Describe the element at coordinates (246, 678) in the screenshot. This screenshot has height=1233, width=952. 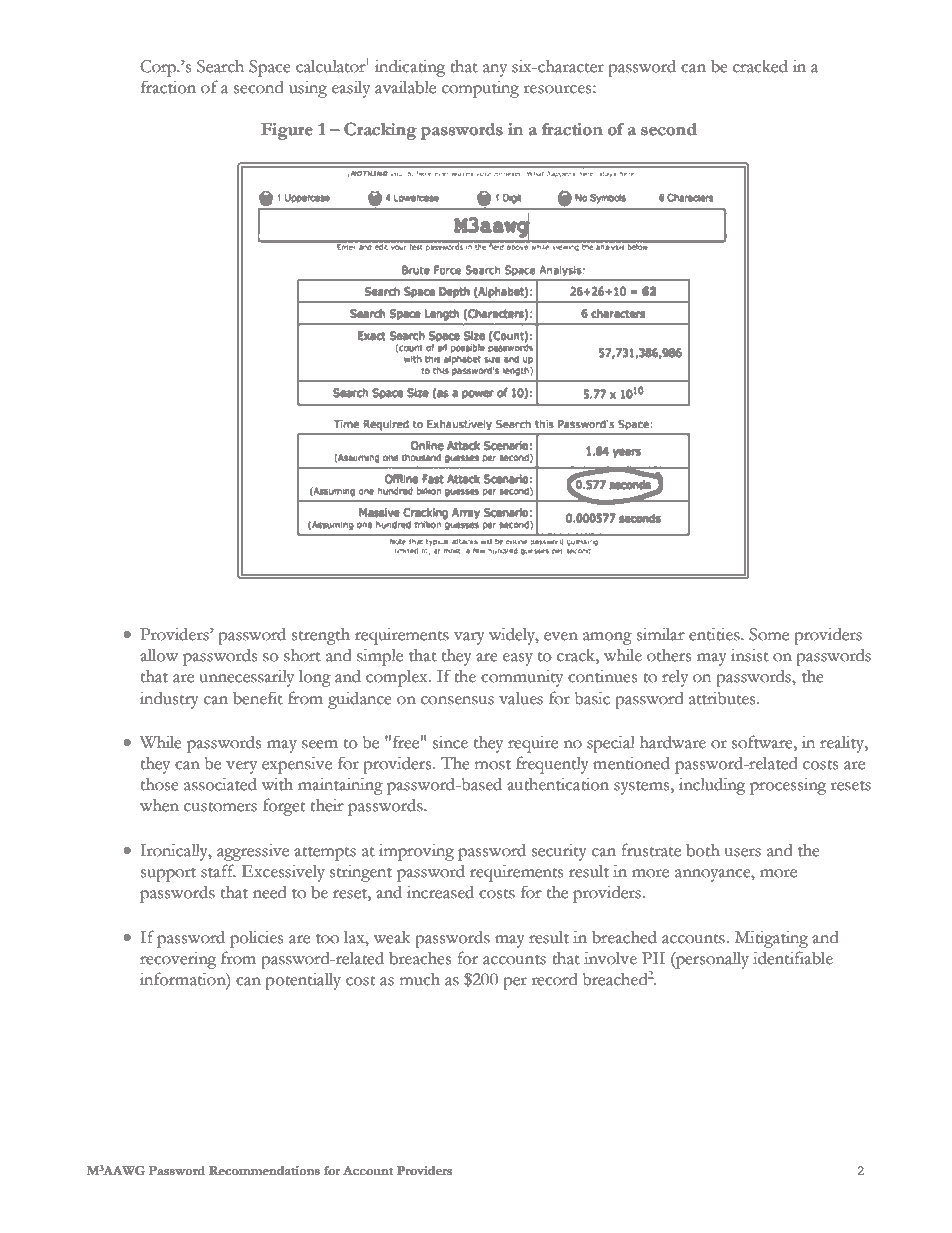
I see `unnecessarily` at that location.
